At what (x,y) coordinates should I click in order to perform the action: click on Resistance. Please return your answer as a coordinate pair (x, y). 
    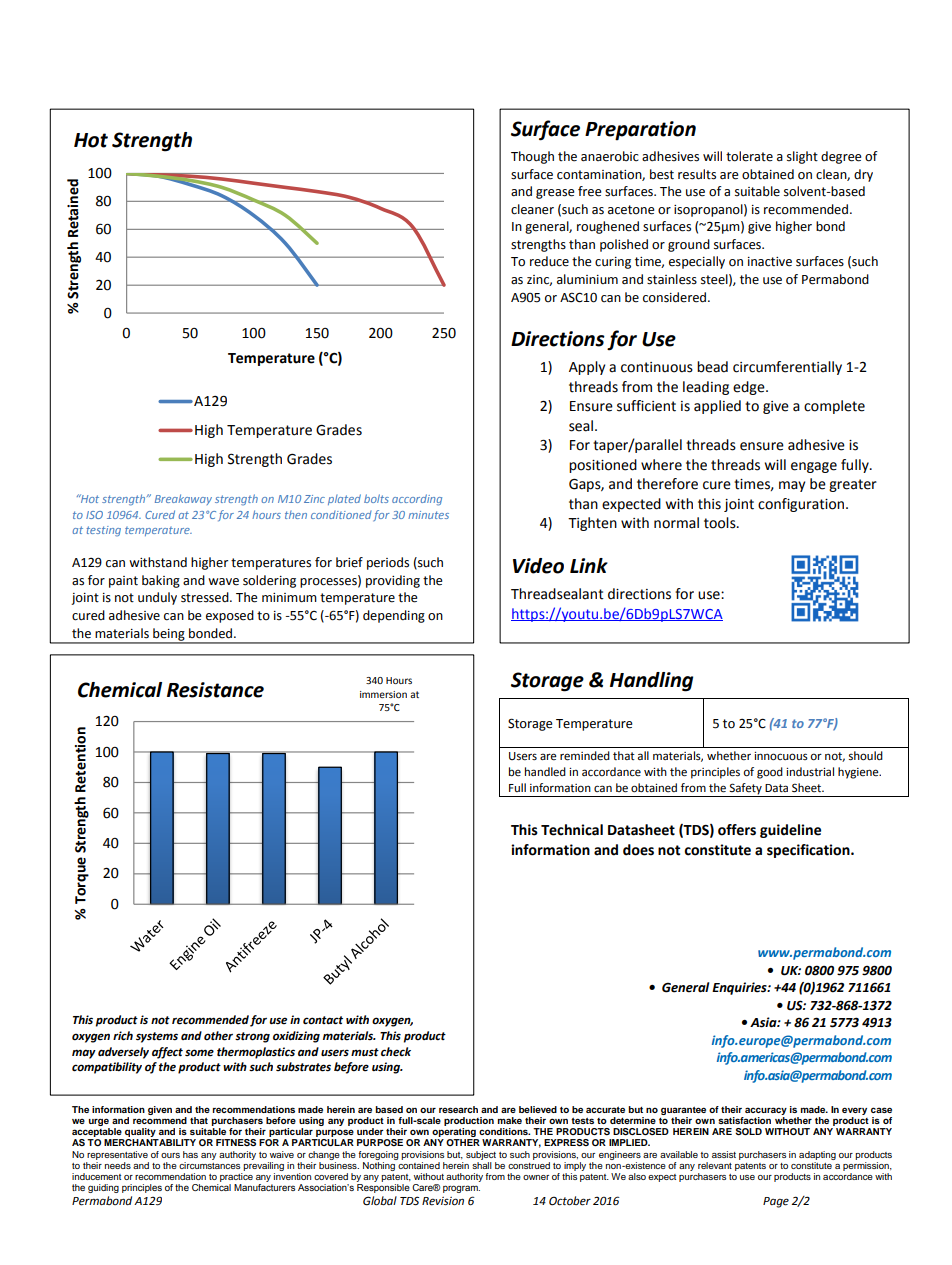
    Looking at the image, I should click on (215, 690).
